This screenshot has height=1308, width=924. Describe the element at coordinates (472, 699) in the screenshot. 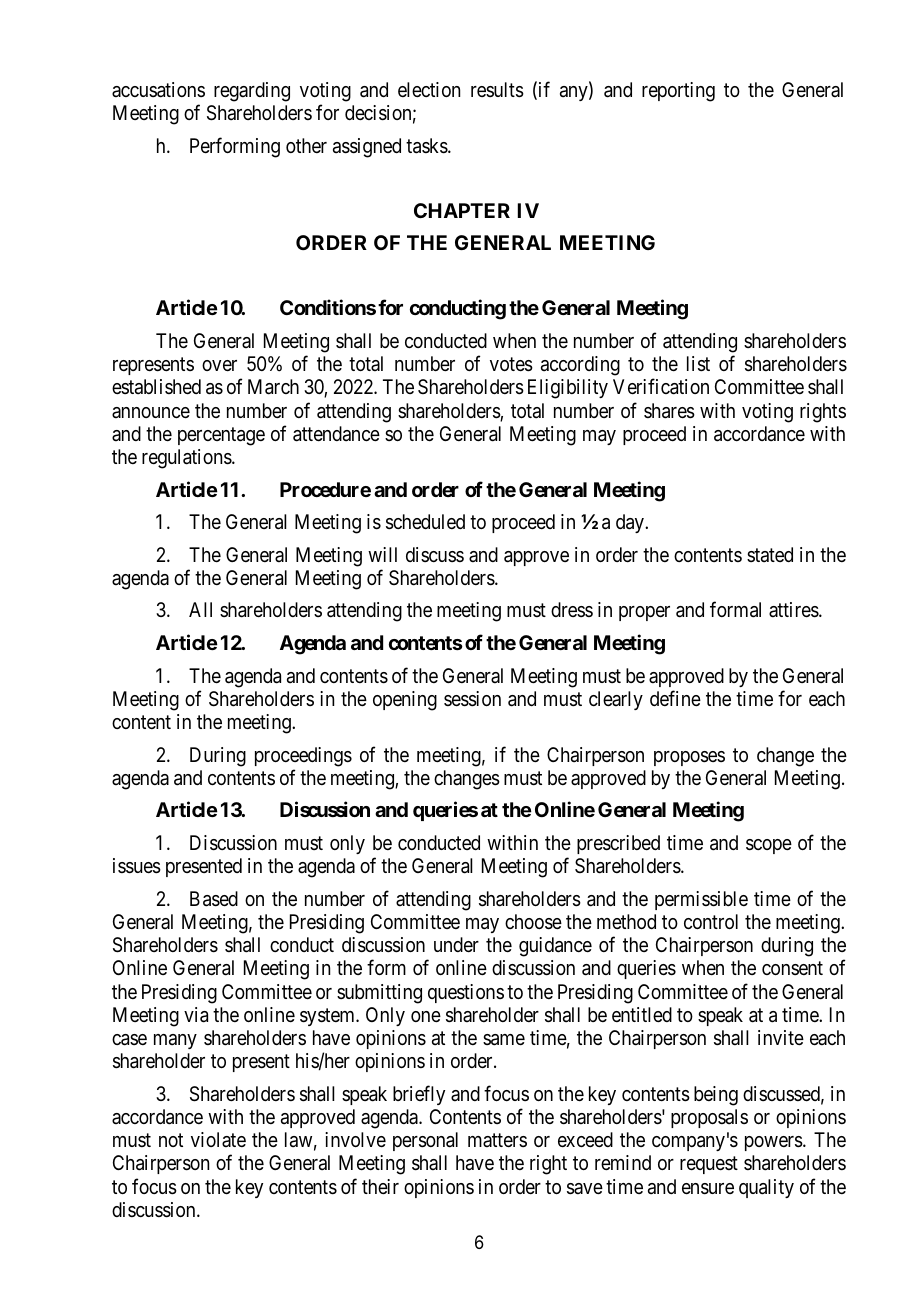

I see `session` at that location.
